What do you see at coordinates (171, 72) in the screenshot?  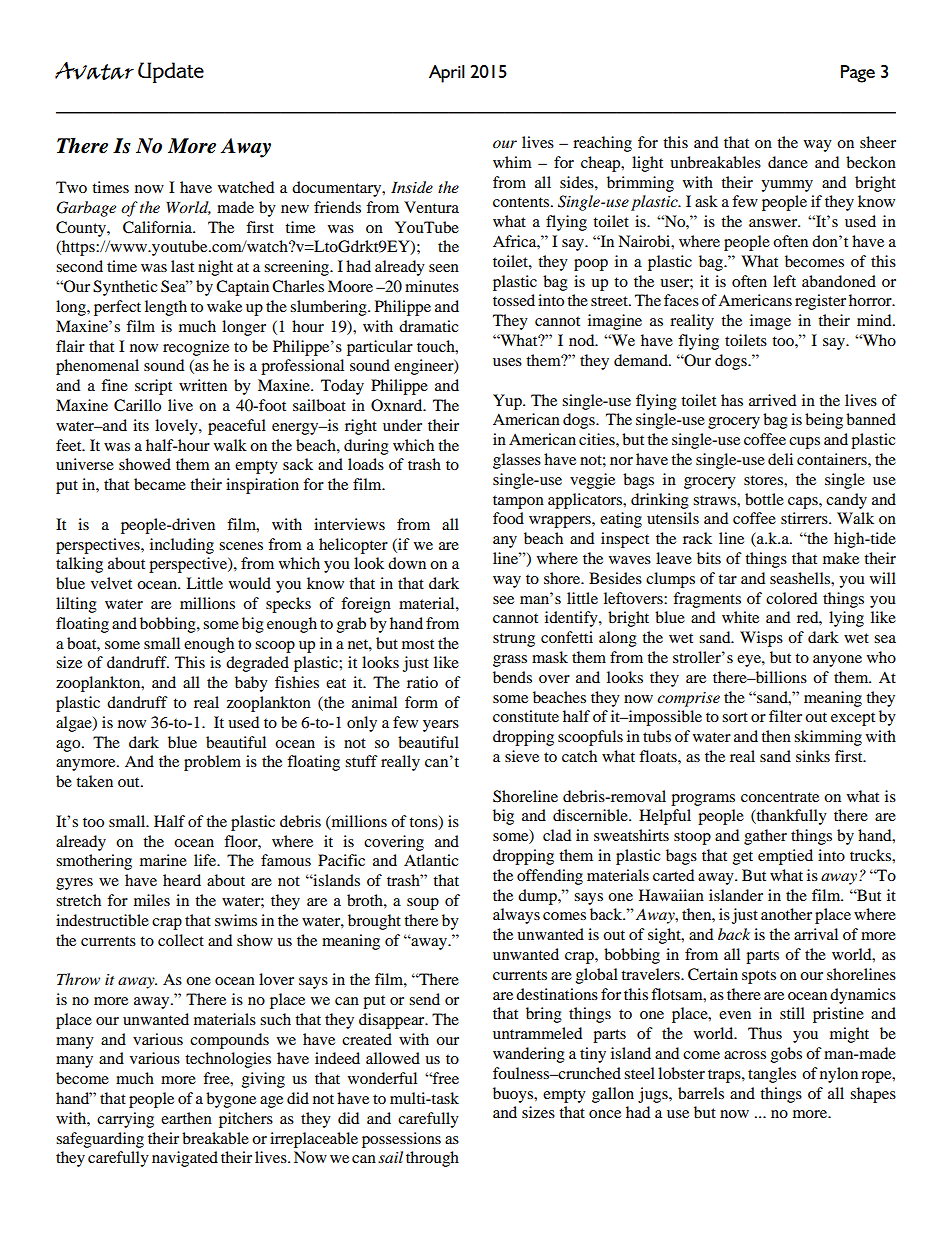 I see `Update` at bounding box center [171, 72].
